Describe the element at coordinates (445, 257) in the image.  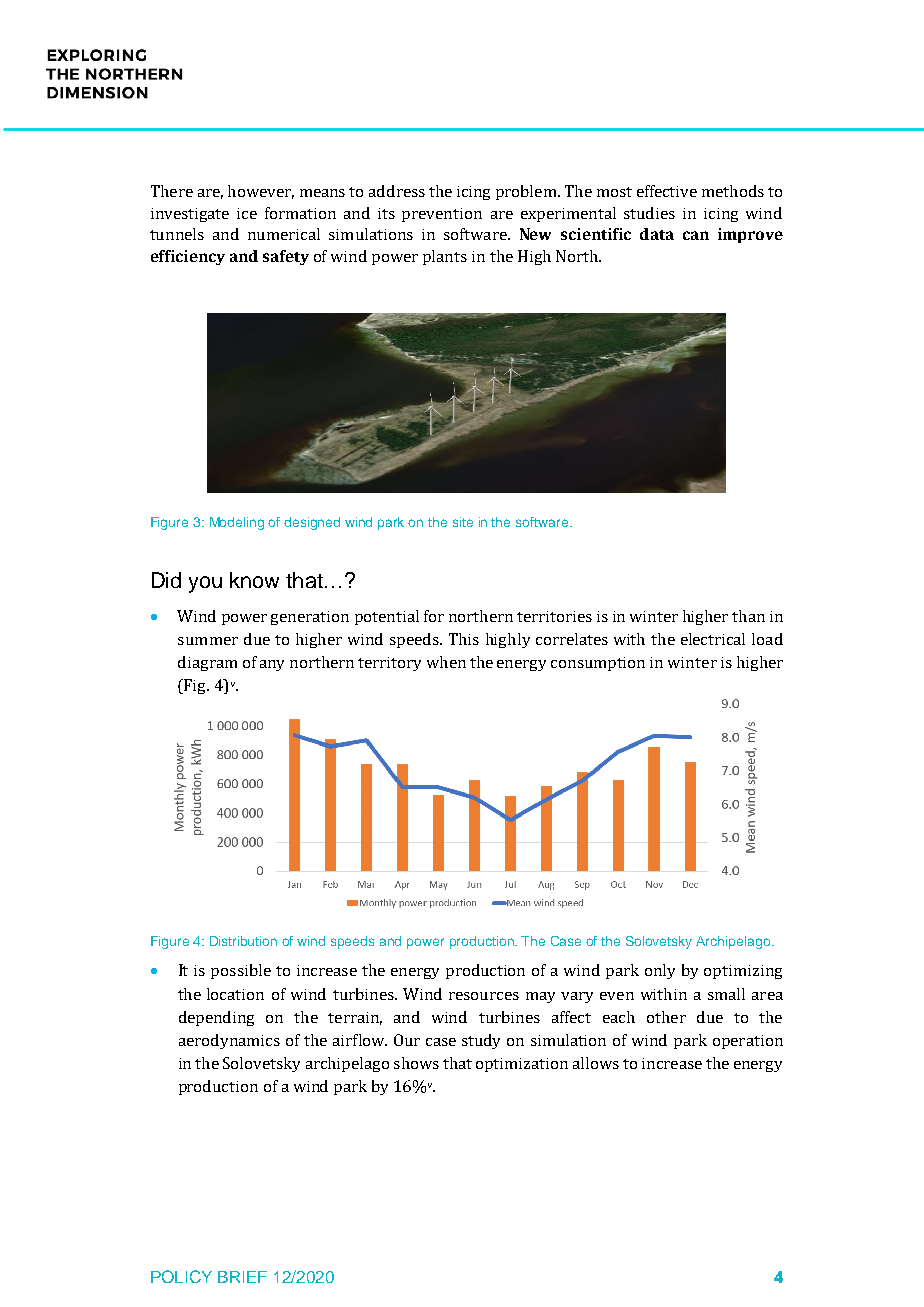
I see `plants` at that location.
